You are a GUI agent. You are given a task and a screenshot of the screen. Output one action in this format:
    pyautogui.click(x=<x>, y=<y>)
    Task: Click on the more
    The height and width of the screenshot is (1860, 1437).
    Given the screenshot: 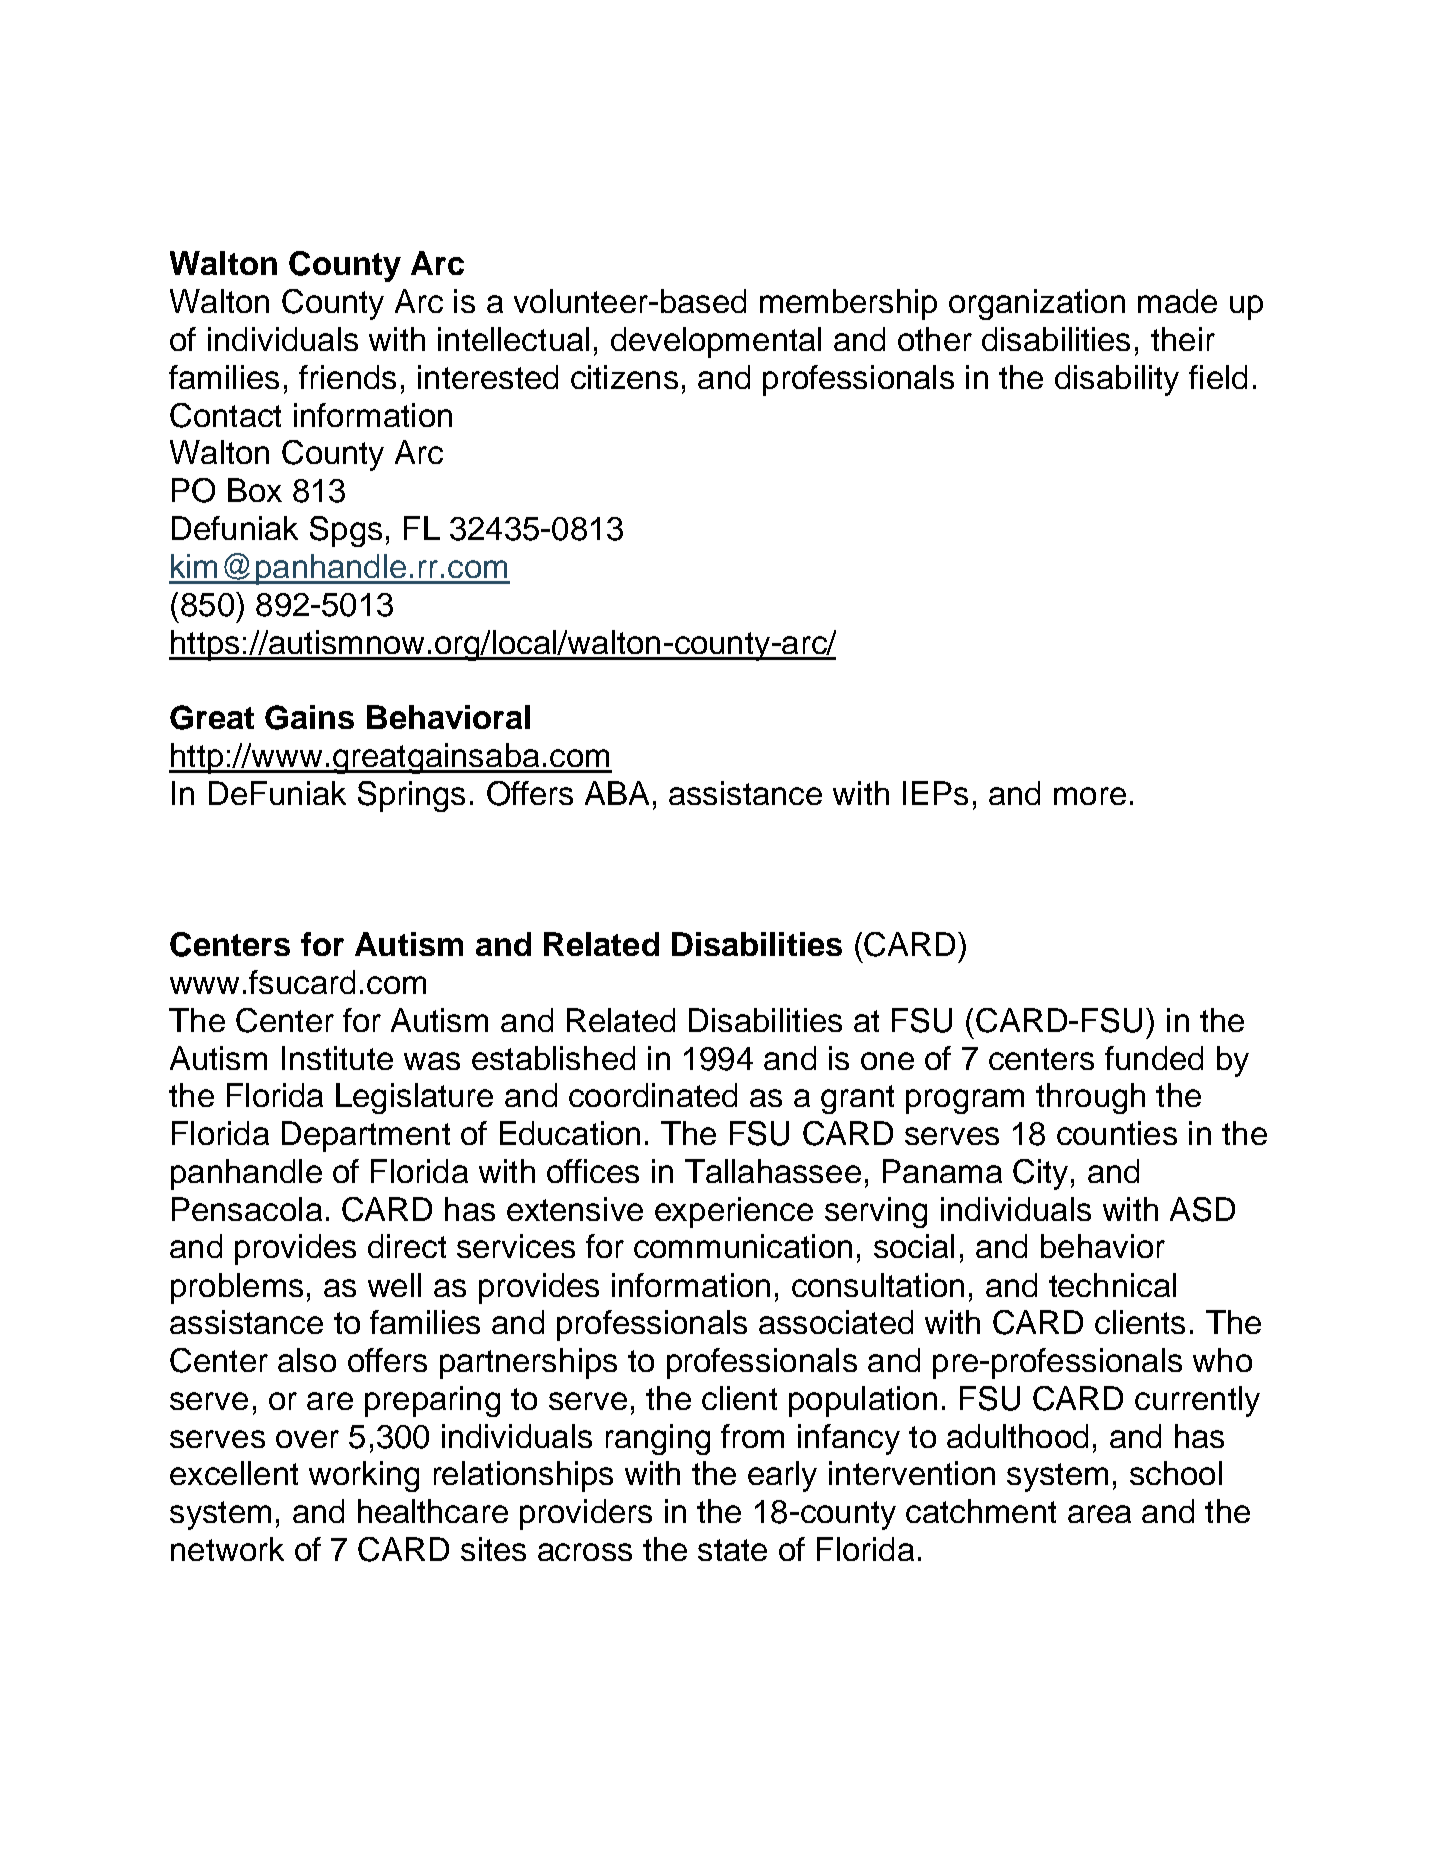 What is the action you would take?
    pyautogui.click(x=1090, y=796)
